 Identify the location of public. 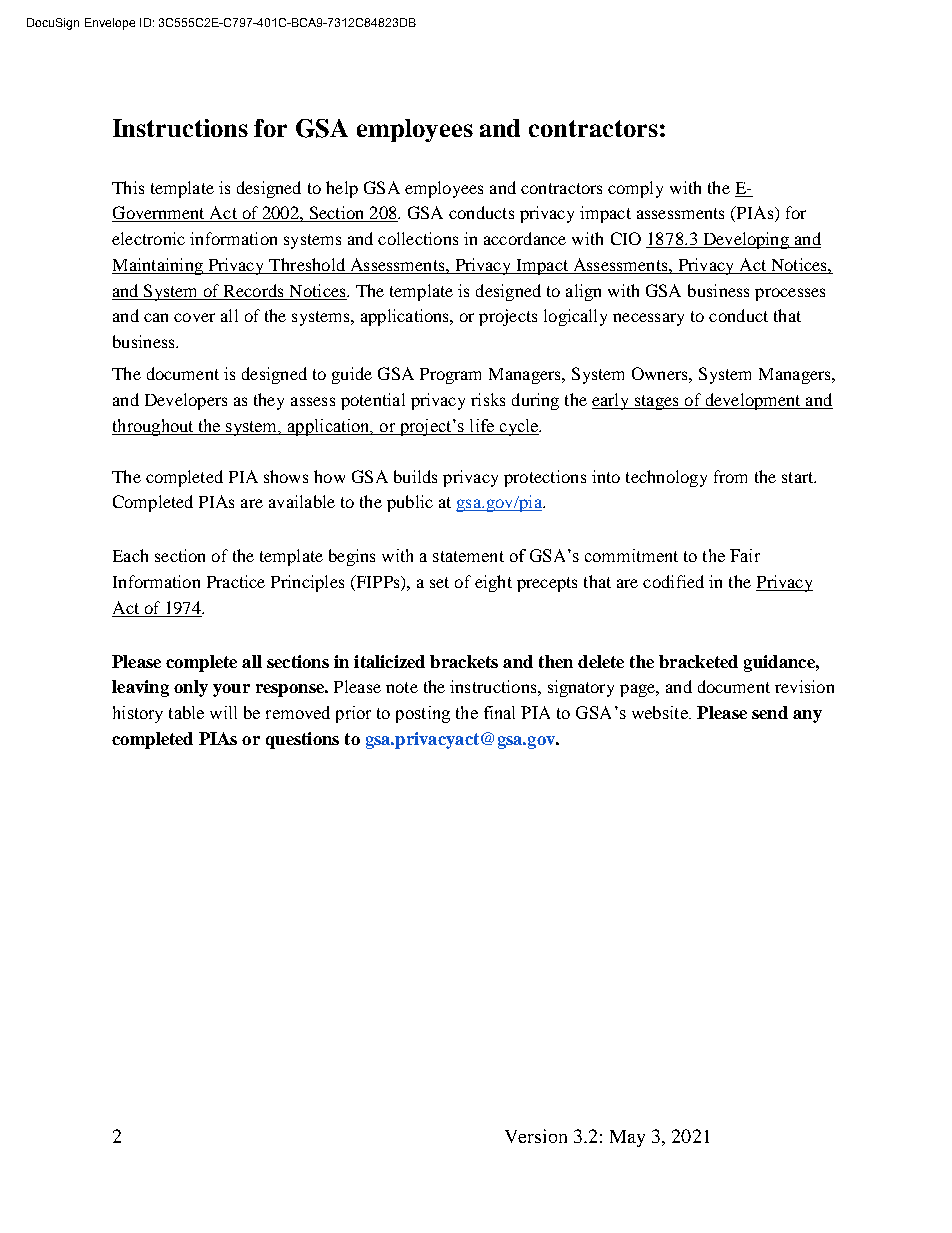
(410, 503).
